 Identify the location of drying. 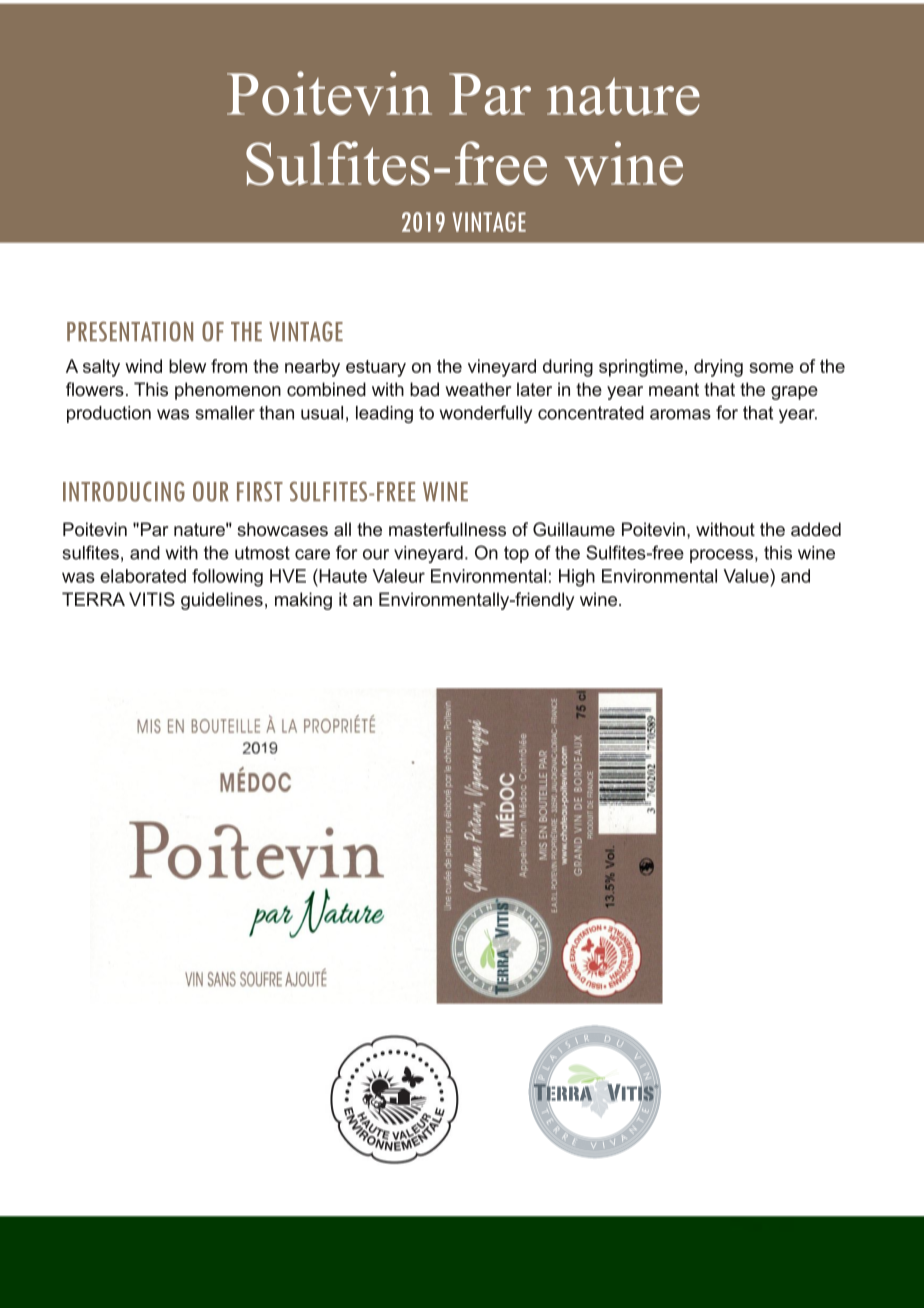
(718, 368).
